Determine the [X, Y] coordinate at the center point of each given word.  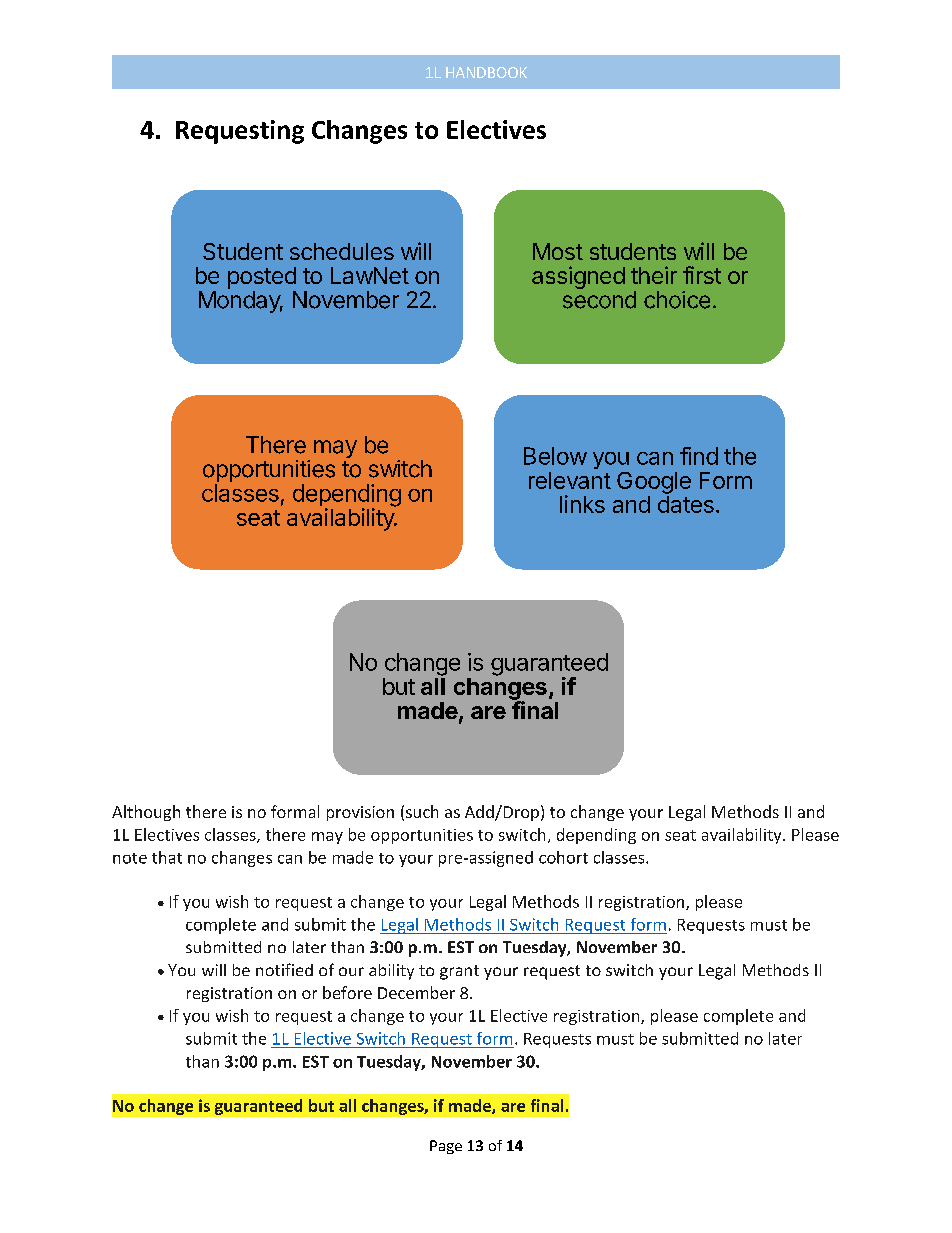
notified [284, 969]
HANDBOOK [486, 72]
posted [262, 278]
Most [558, 251]
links [582, 504]
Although [146, 813]
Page [446, 1147]
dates [686, 504]
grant [459, 972]
